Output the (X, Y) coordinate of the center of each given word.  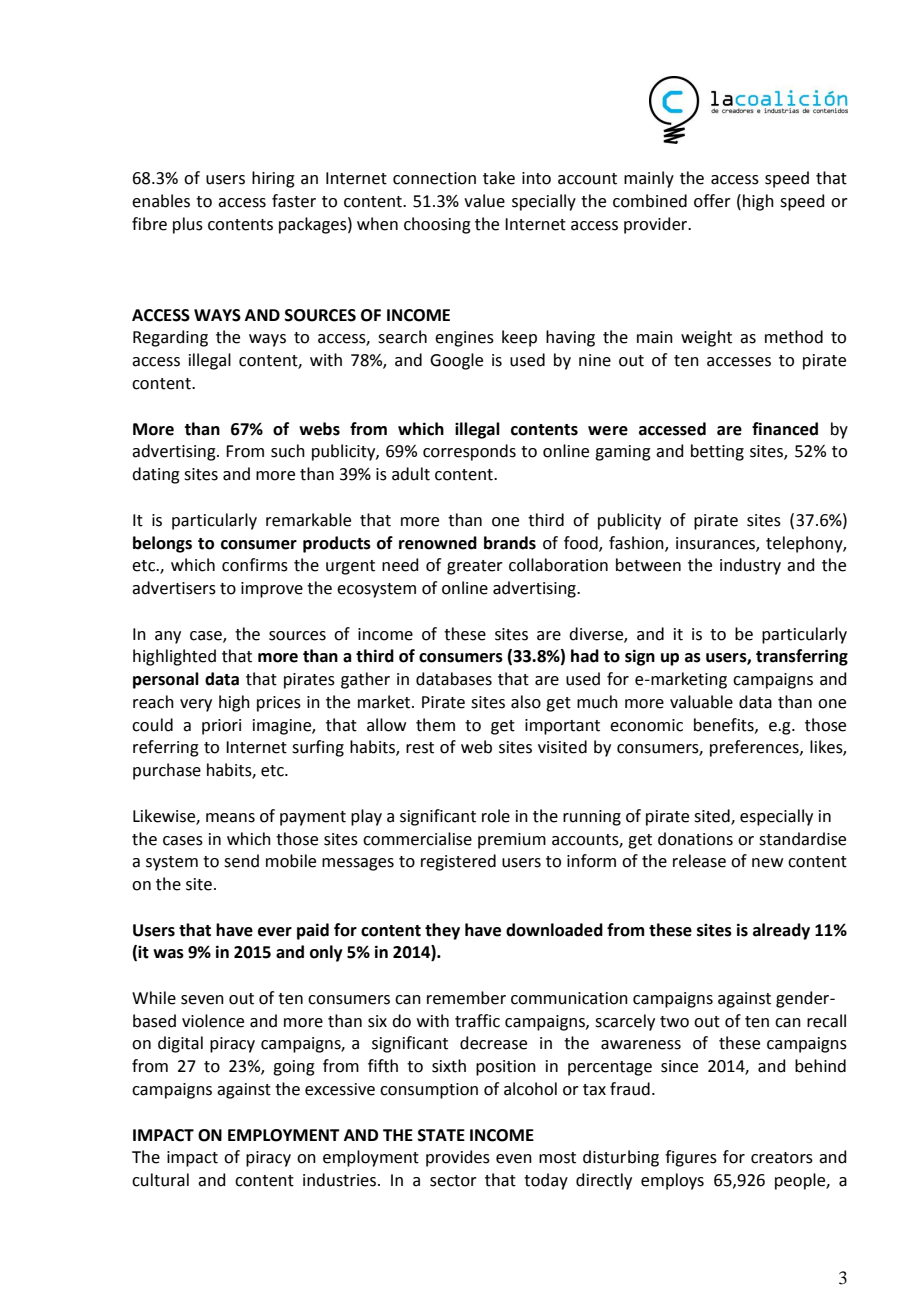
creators (782, 1158)
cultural (160, 1180)
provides (458, 1158)
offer (712, 201)
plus (188, 225)
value (484, 201)
